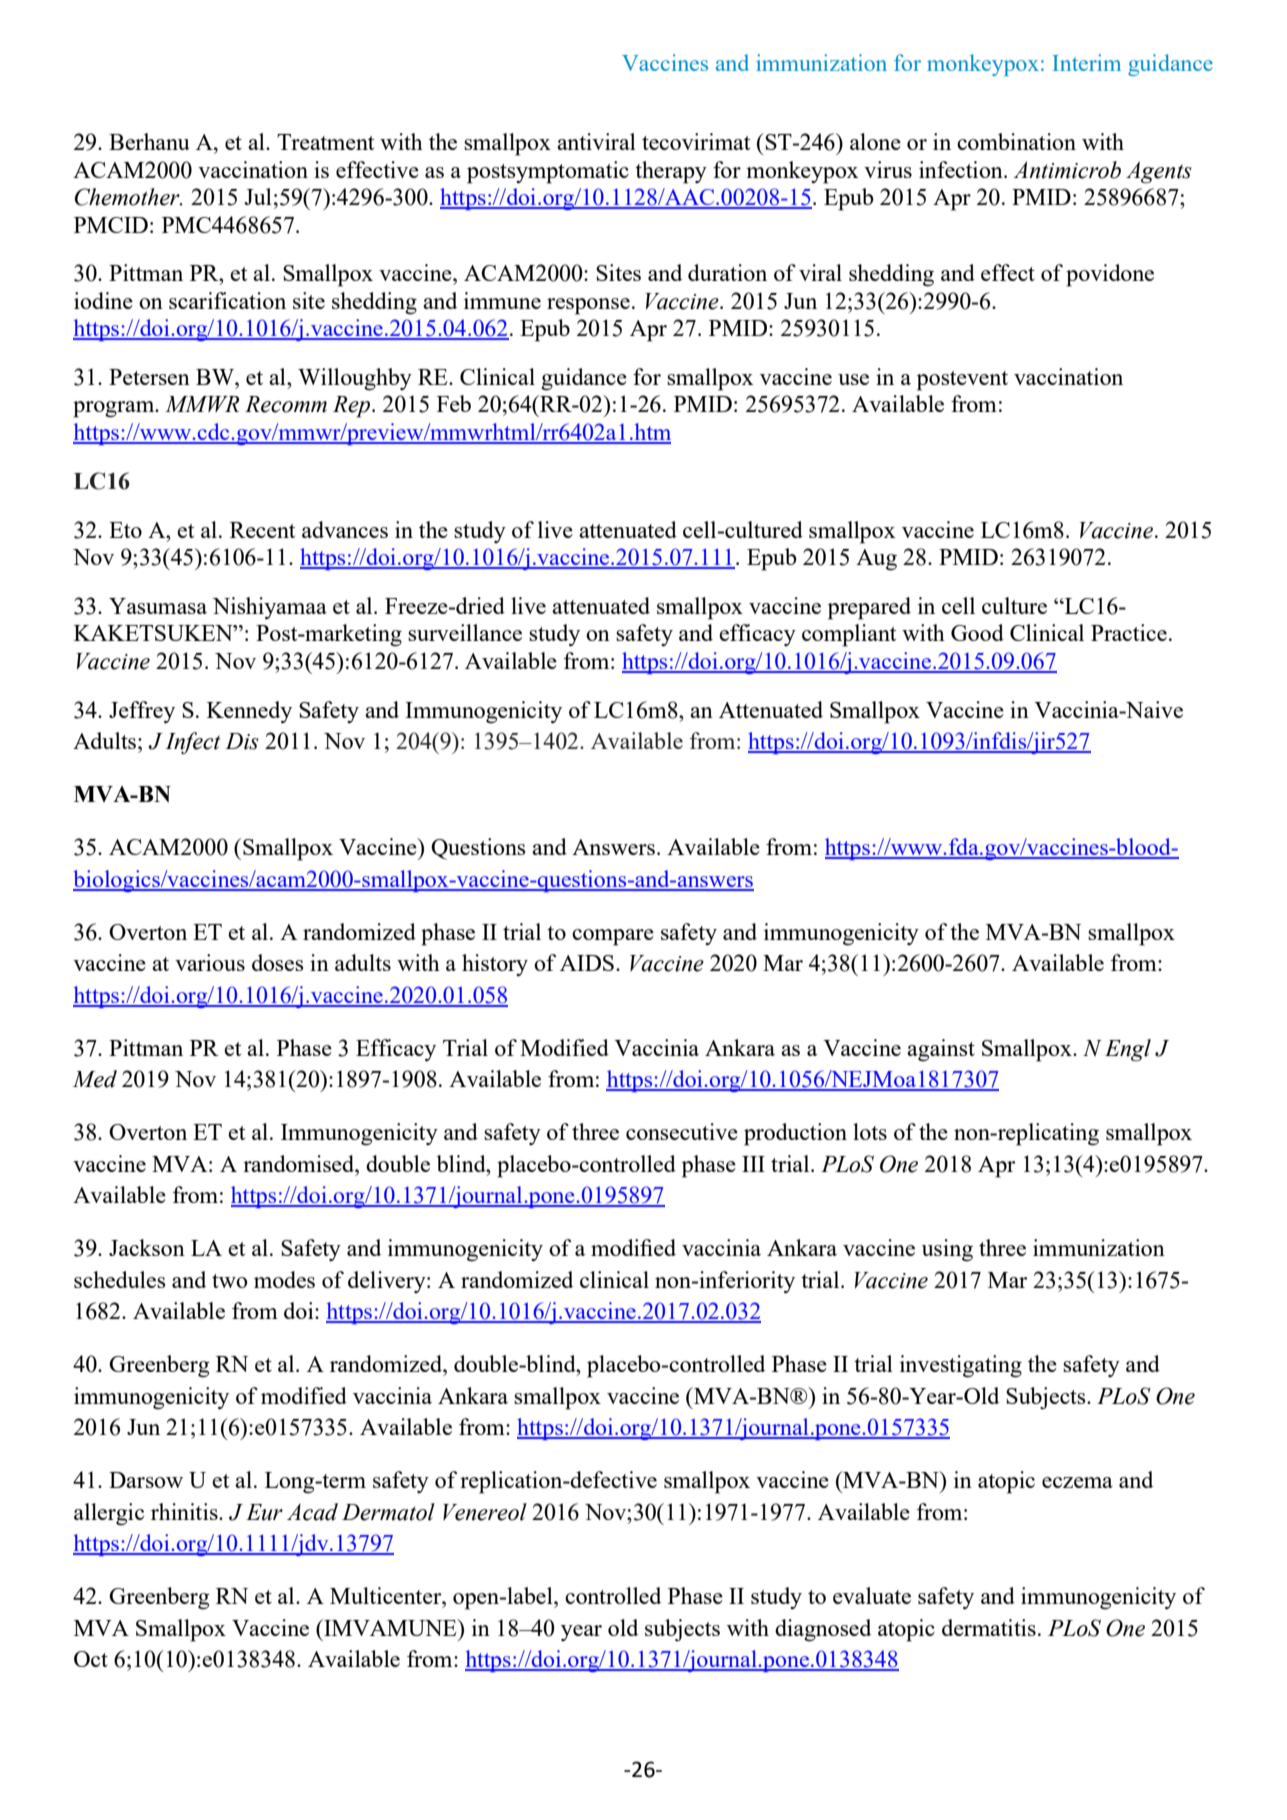  What do you see at coordinates (1016, 141) in the screenshot?
I see `combination` at bounding box center [1016, 141].
